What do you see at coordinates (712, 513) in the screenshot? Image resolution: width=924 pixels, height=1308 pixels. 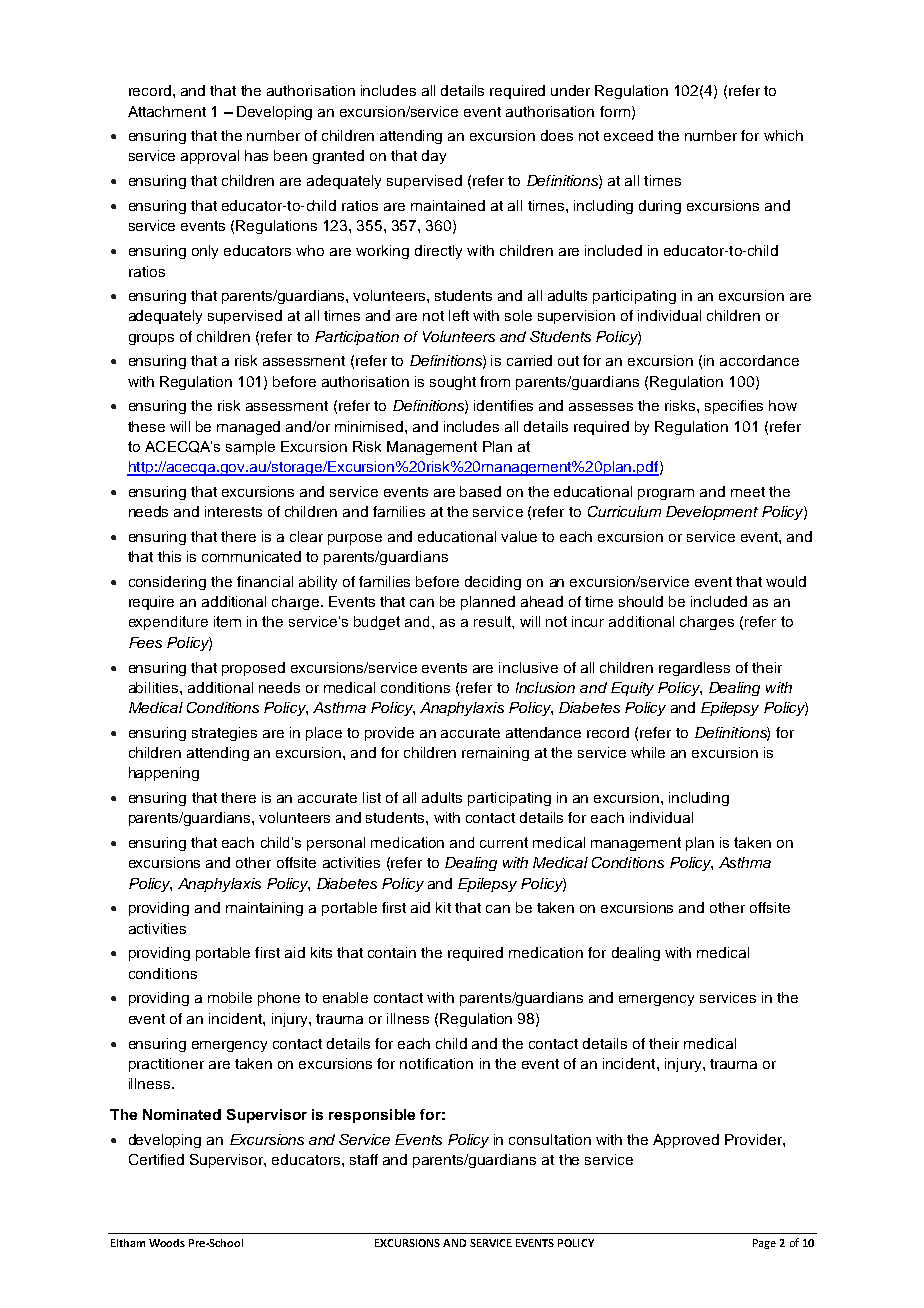 I see `Development` at bounding box center [712, 513].
